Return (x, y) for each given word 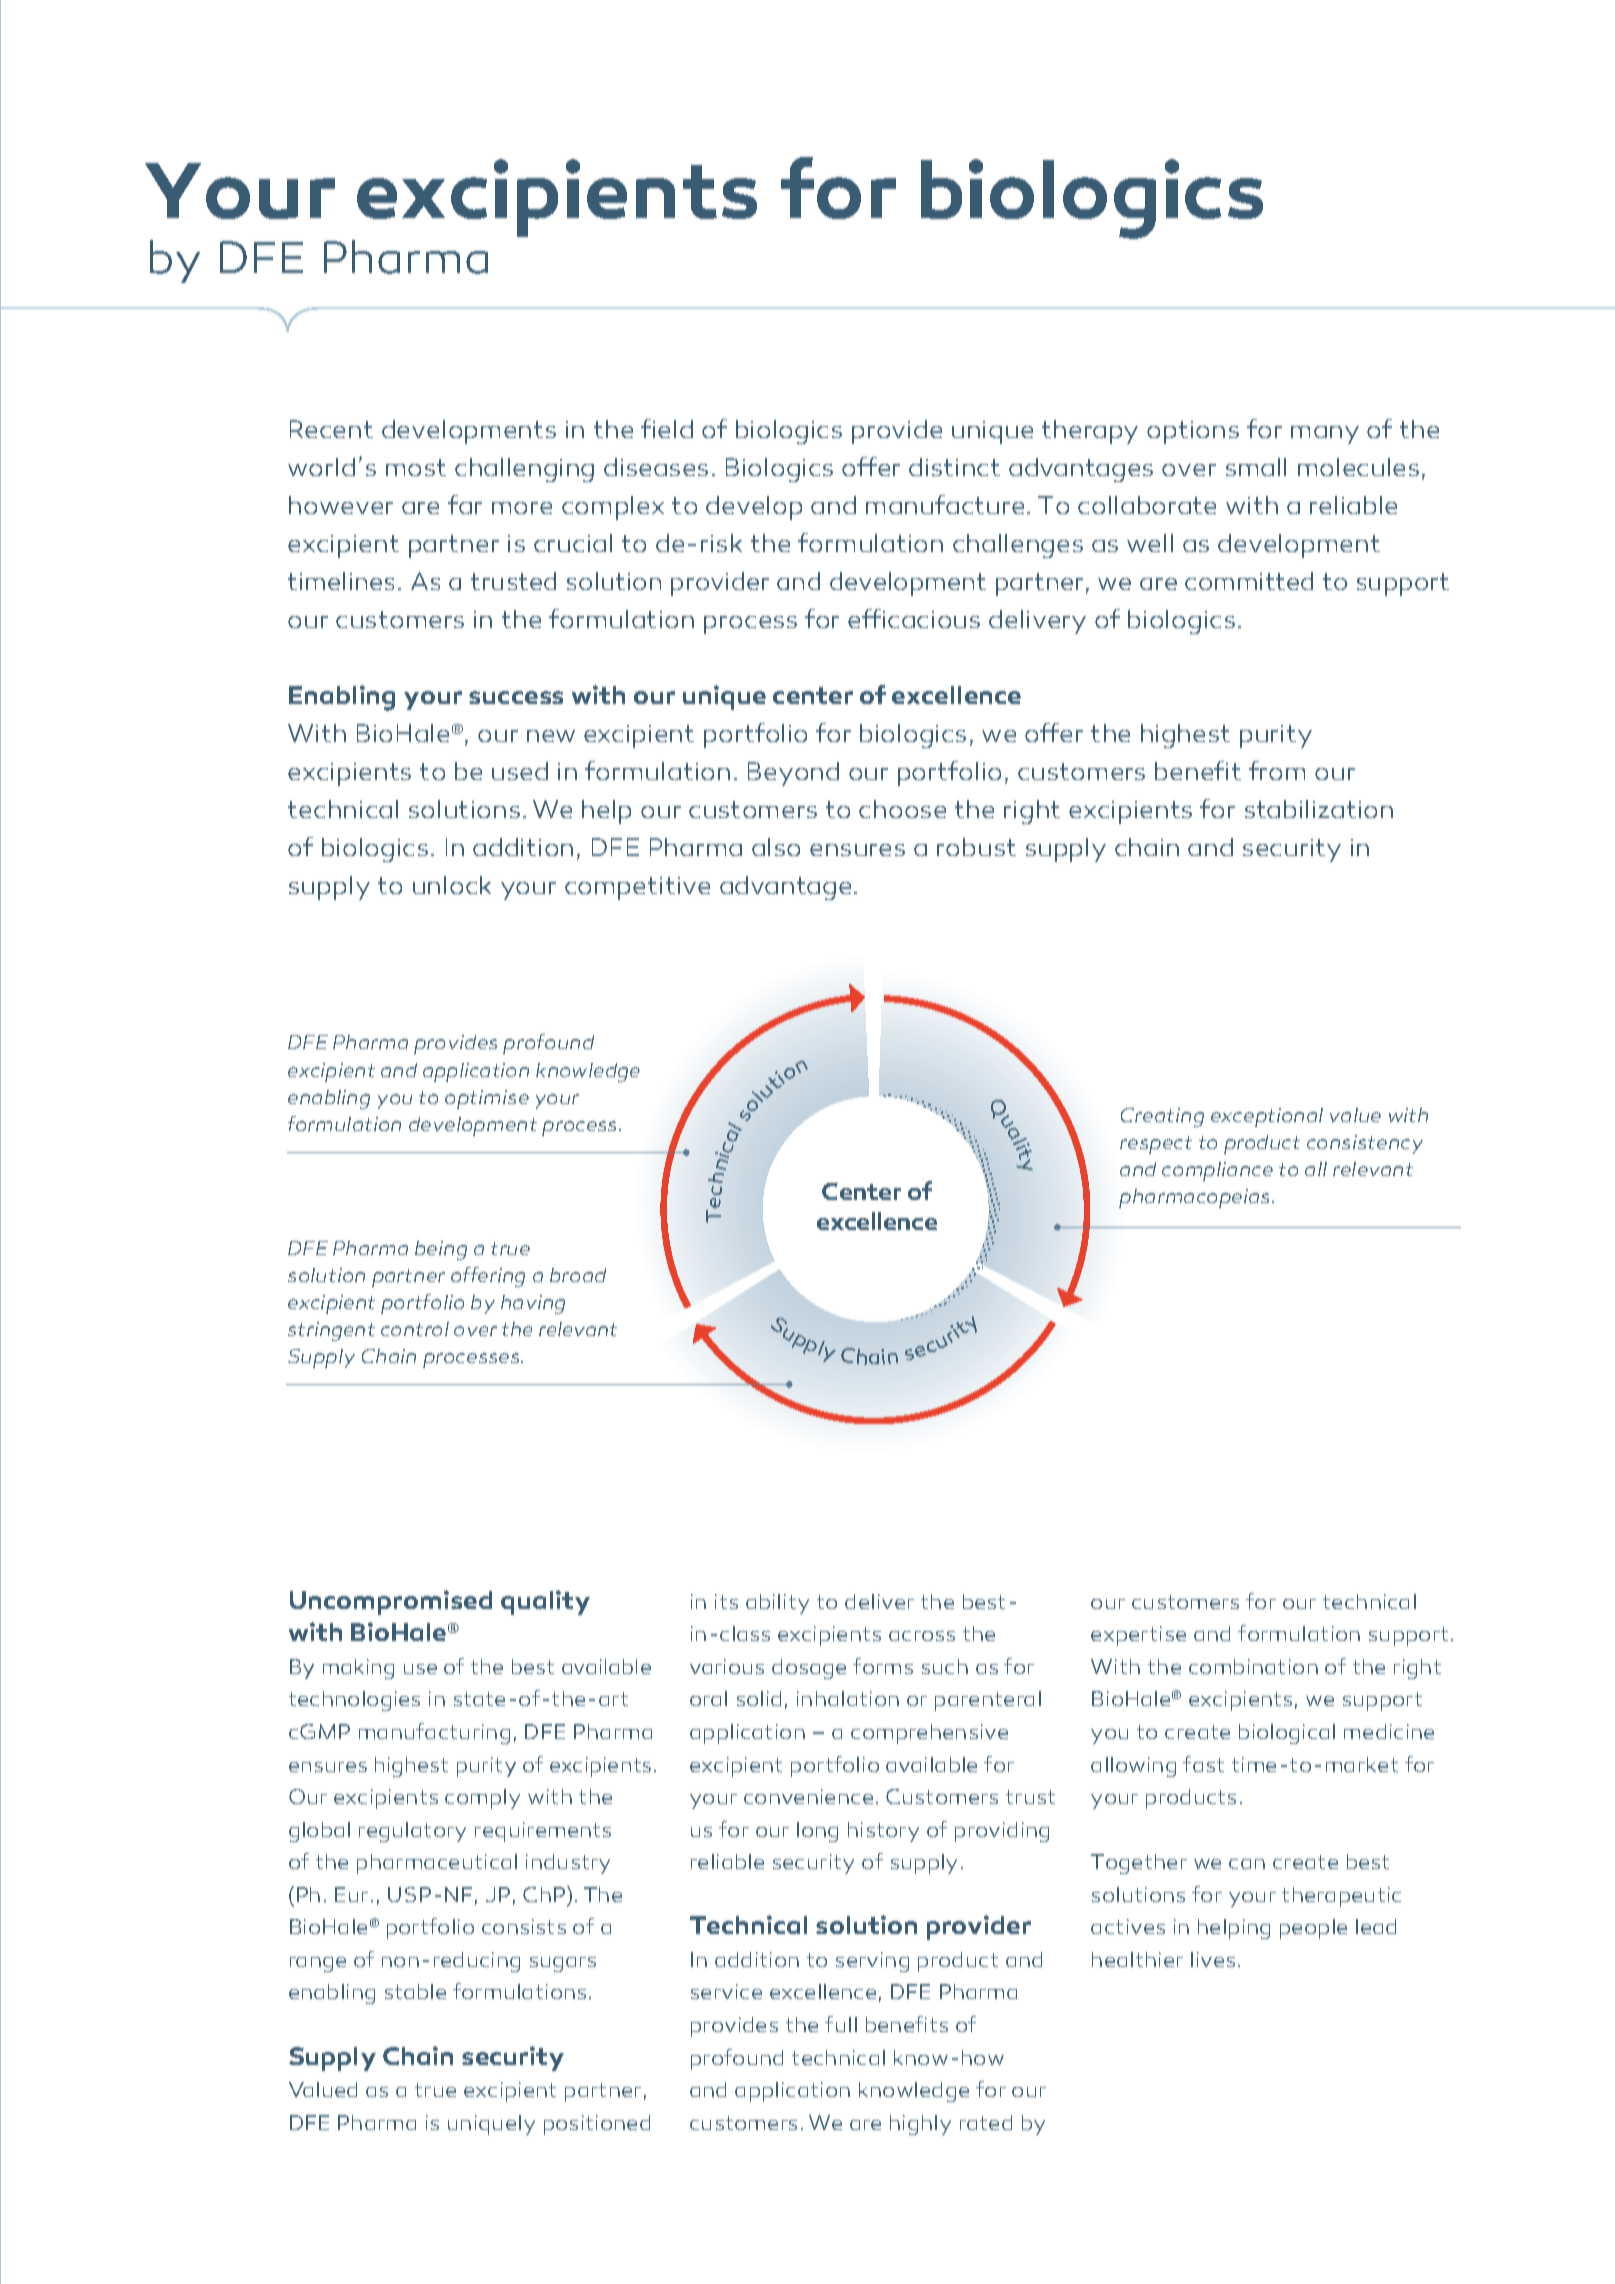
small (1256, 467)
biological (1287, 1734)
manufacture (945, 504)
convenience (808, 1796)
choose (902, 809)
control (415, 1329)
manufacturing (434, 1733)
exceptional (1267, 1117)
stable (415, 1991)
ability (777, 1604)
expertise (1138, 1636)
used (520, 771)
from (1277, 770)
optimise (487, 1099)
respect (1156, 1145)
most (416, 467)
